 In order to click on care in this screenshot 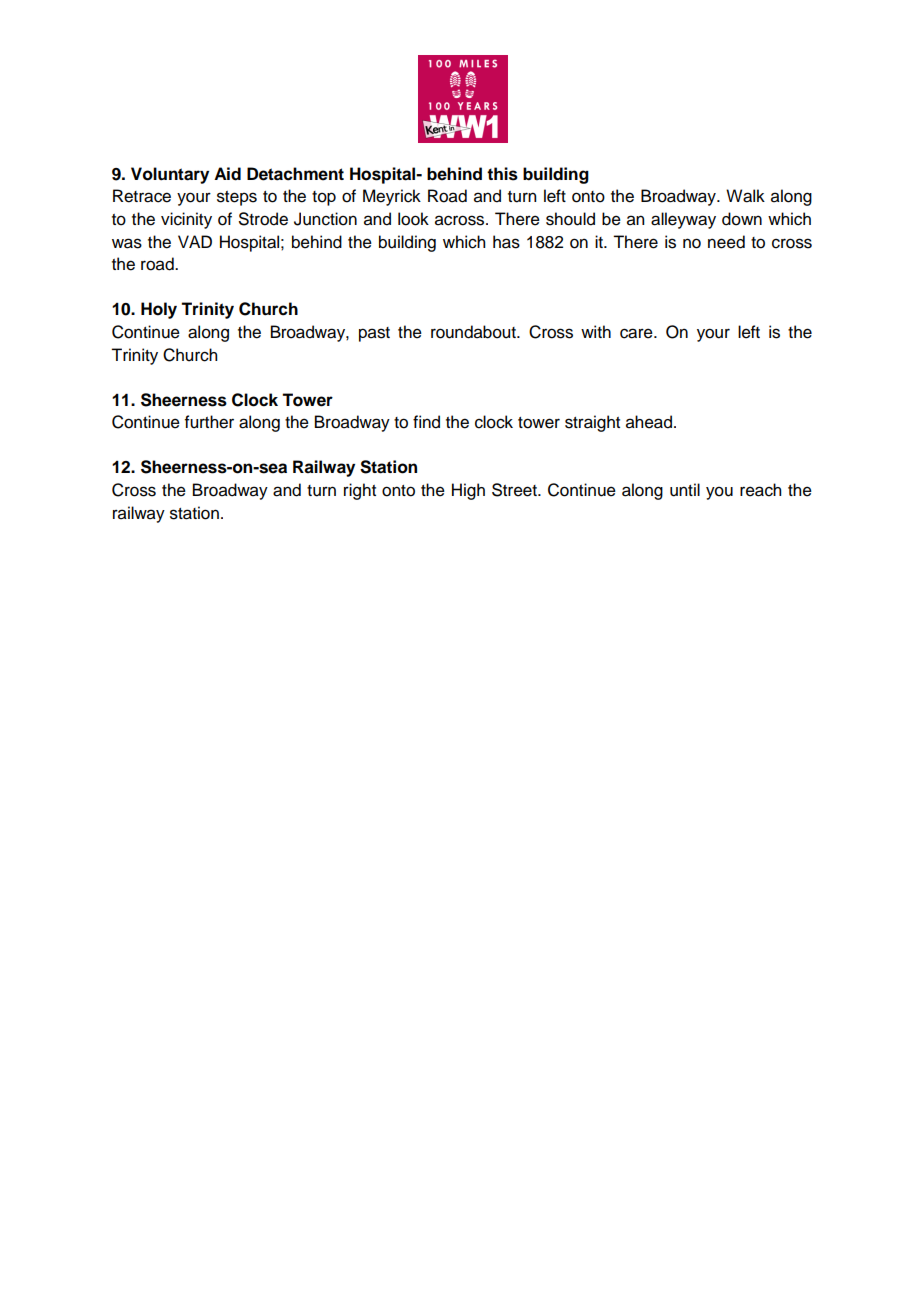, I will do `click(637, 333)`.
